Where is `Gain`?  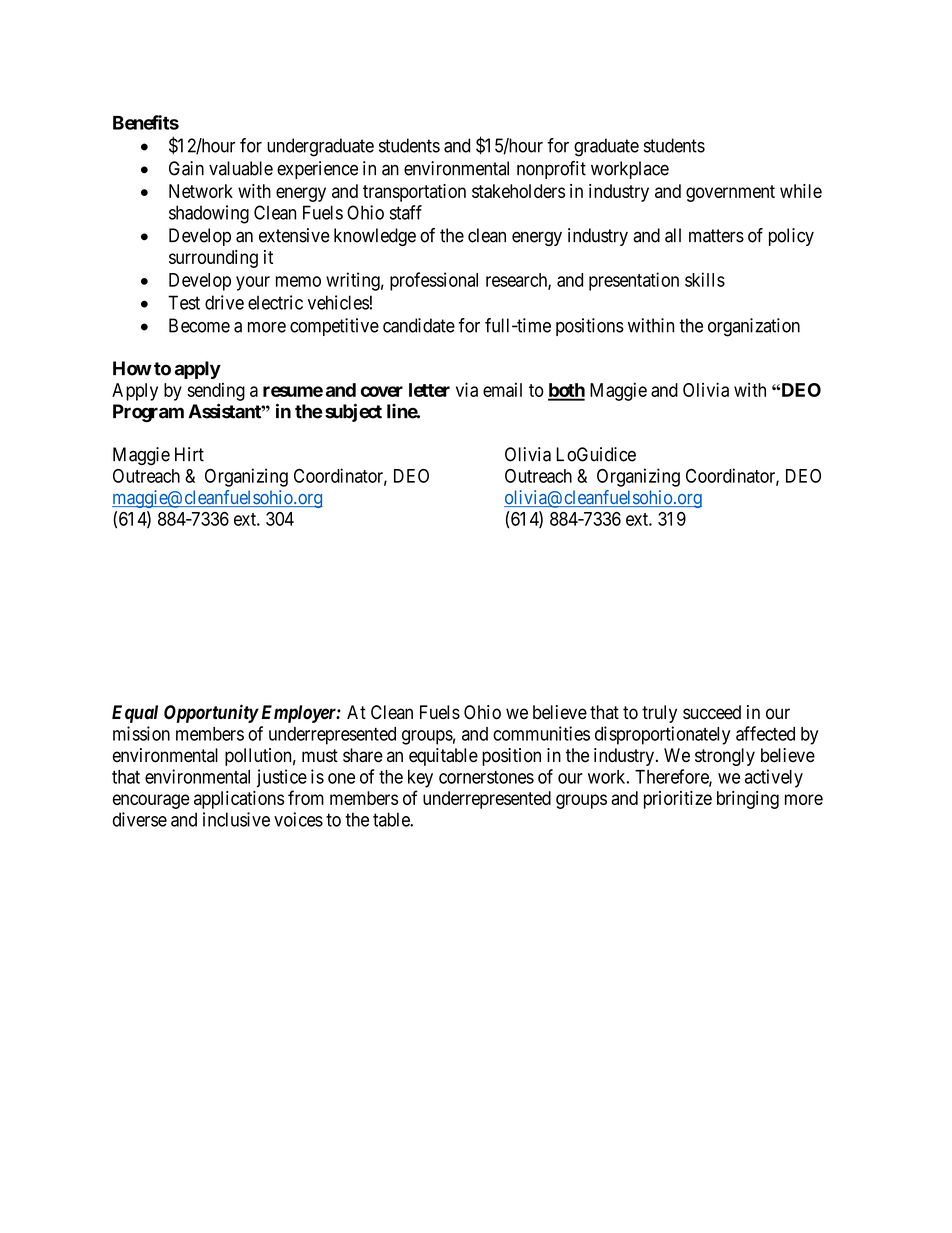 Gain is located at coordinates (186, 168).
